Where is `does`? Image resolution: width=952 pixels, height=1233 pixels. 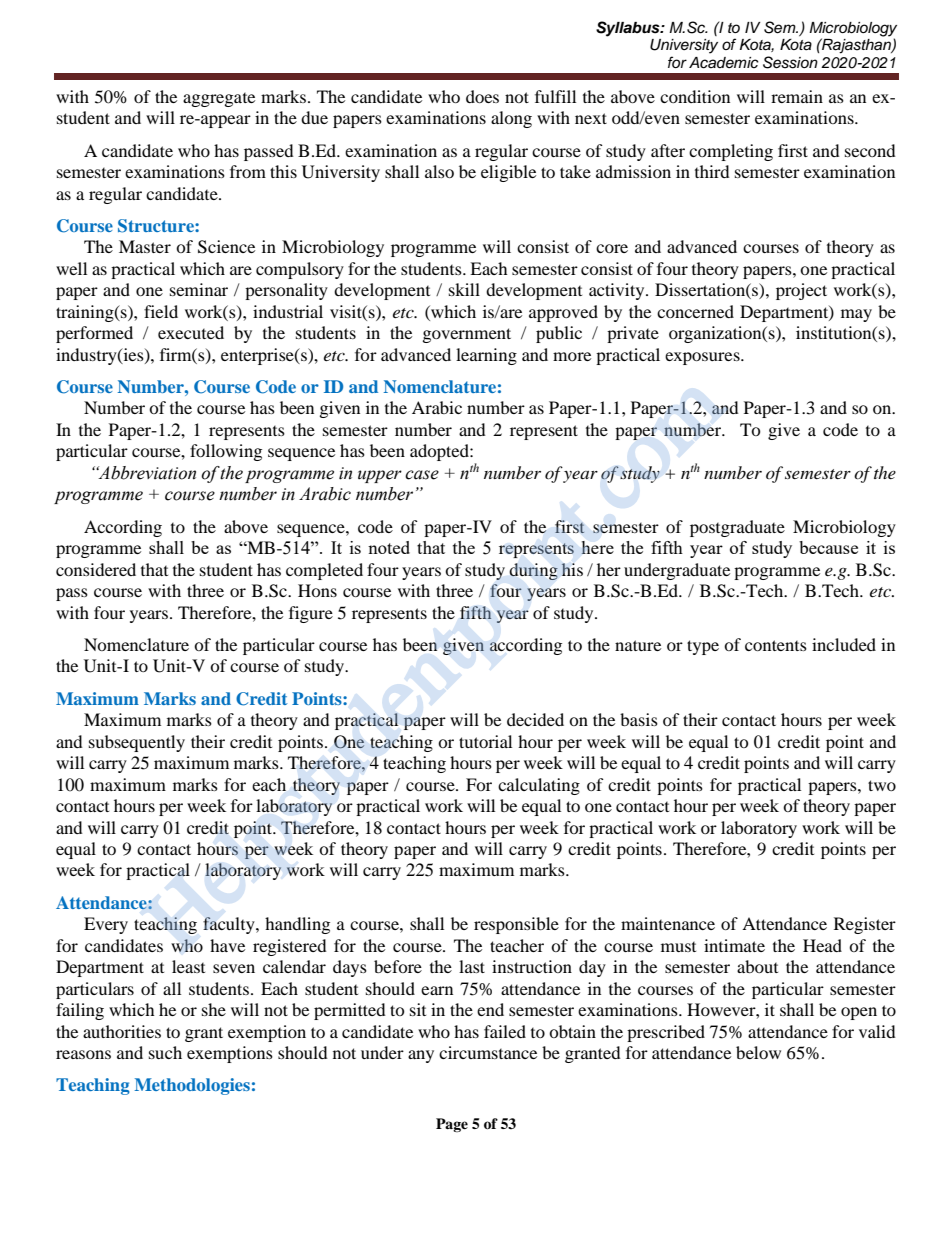 does is located at coordinates (482, 96).
